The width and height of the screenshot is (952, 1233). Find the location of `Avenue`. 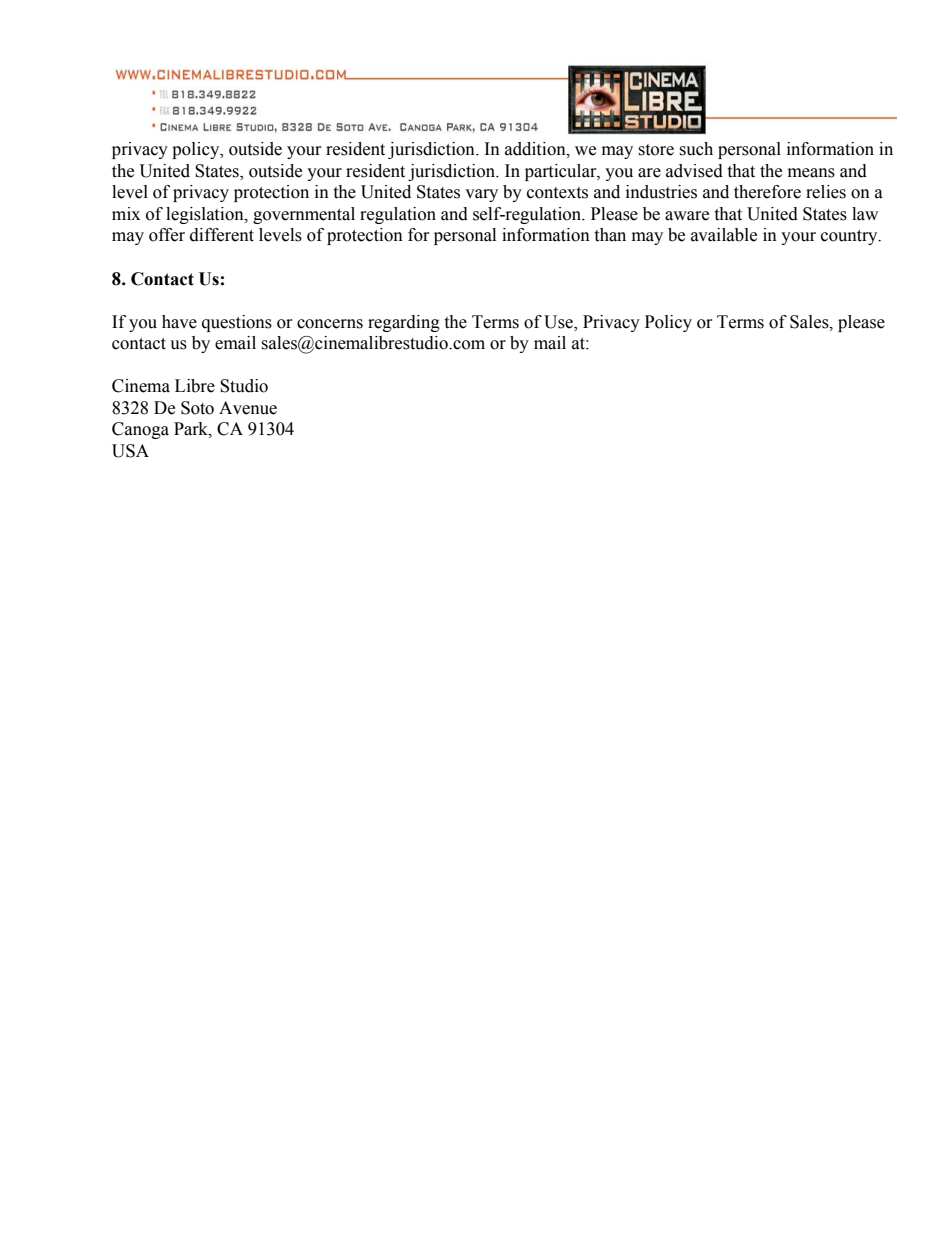

Avenue is located at coordinates (248, 408).
